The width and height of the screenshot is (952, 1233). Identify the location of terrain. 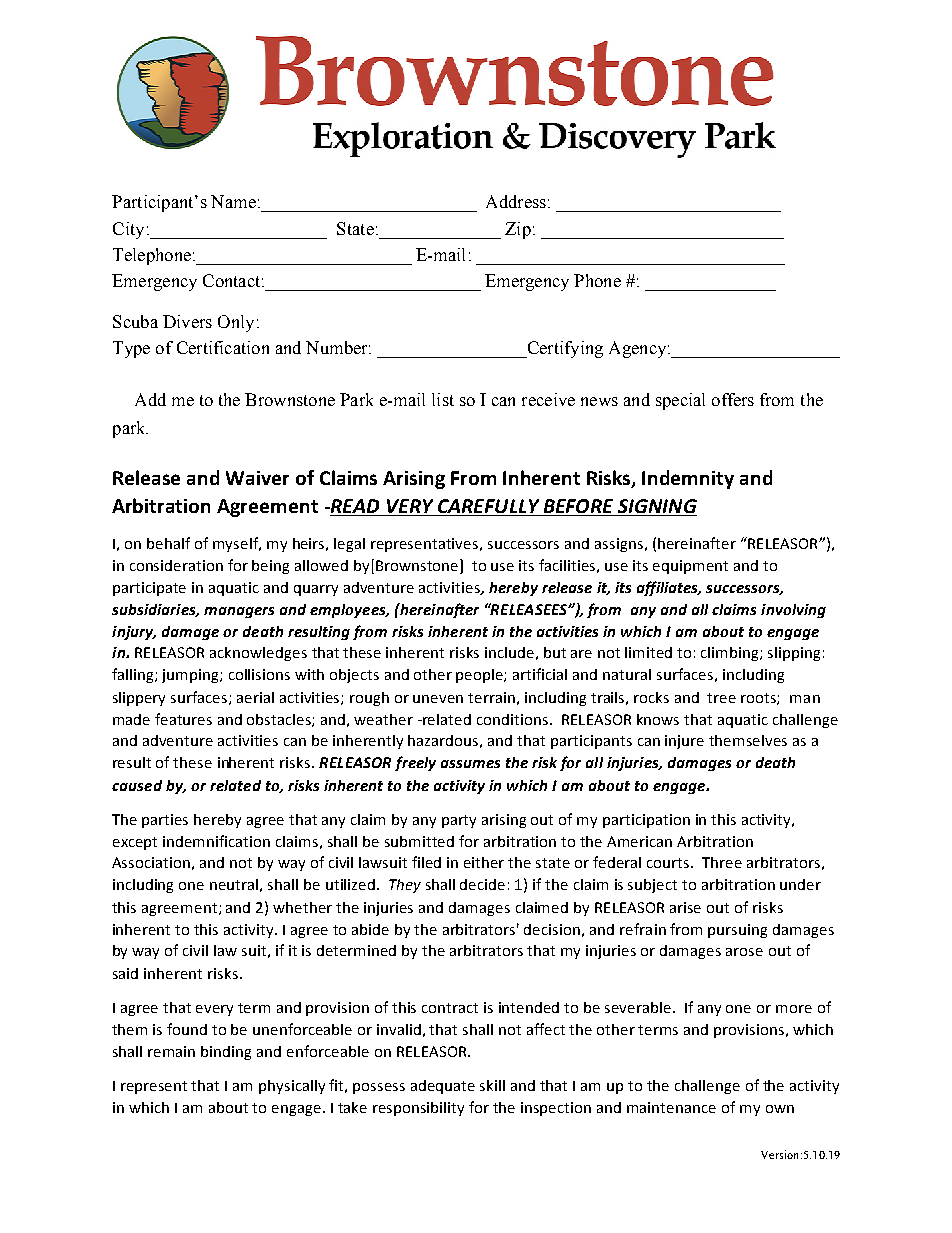
(491, 697).
